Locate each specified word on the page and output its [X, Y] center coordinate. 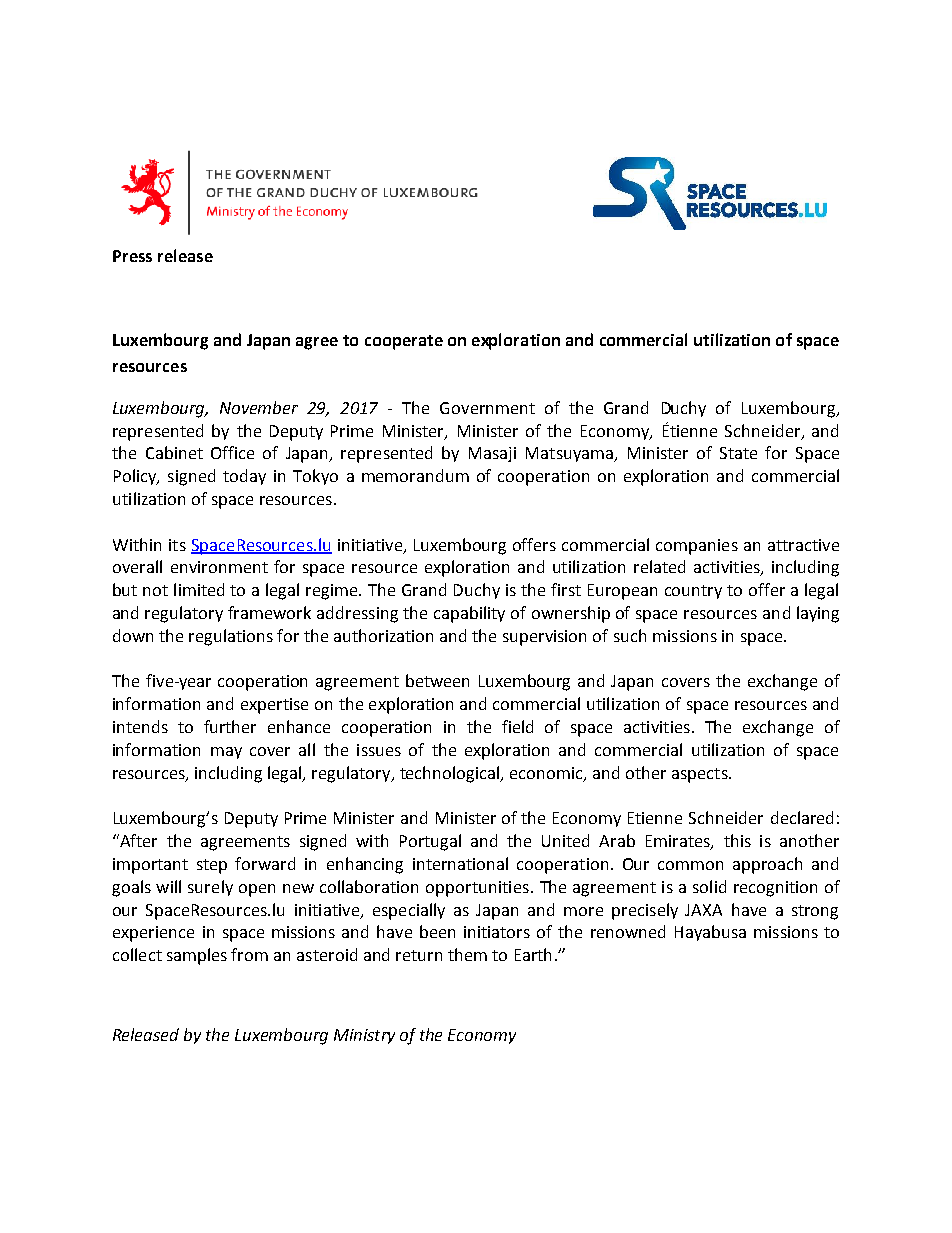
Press [132, 256]
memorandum [415, 475]
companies [697, 547]
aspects [701, 775]
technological [451, 774]
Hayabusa [710, 933]
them [467, 954]
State [738, 453]
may [226, 753]
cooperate [404, 342]
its [177, 545]
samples [197, 956]
